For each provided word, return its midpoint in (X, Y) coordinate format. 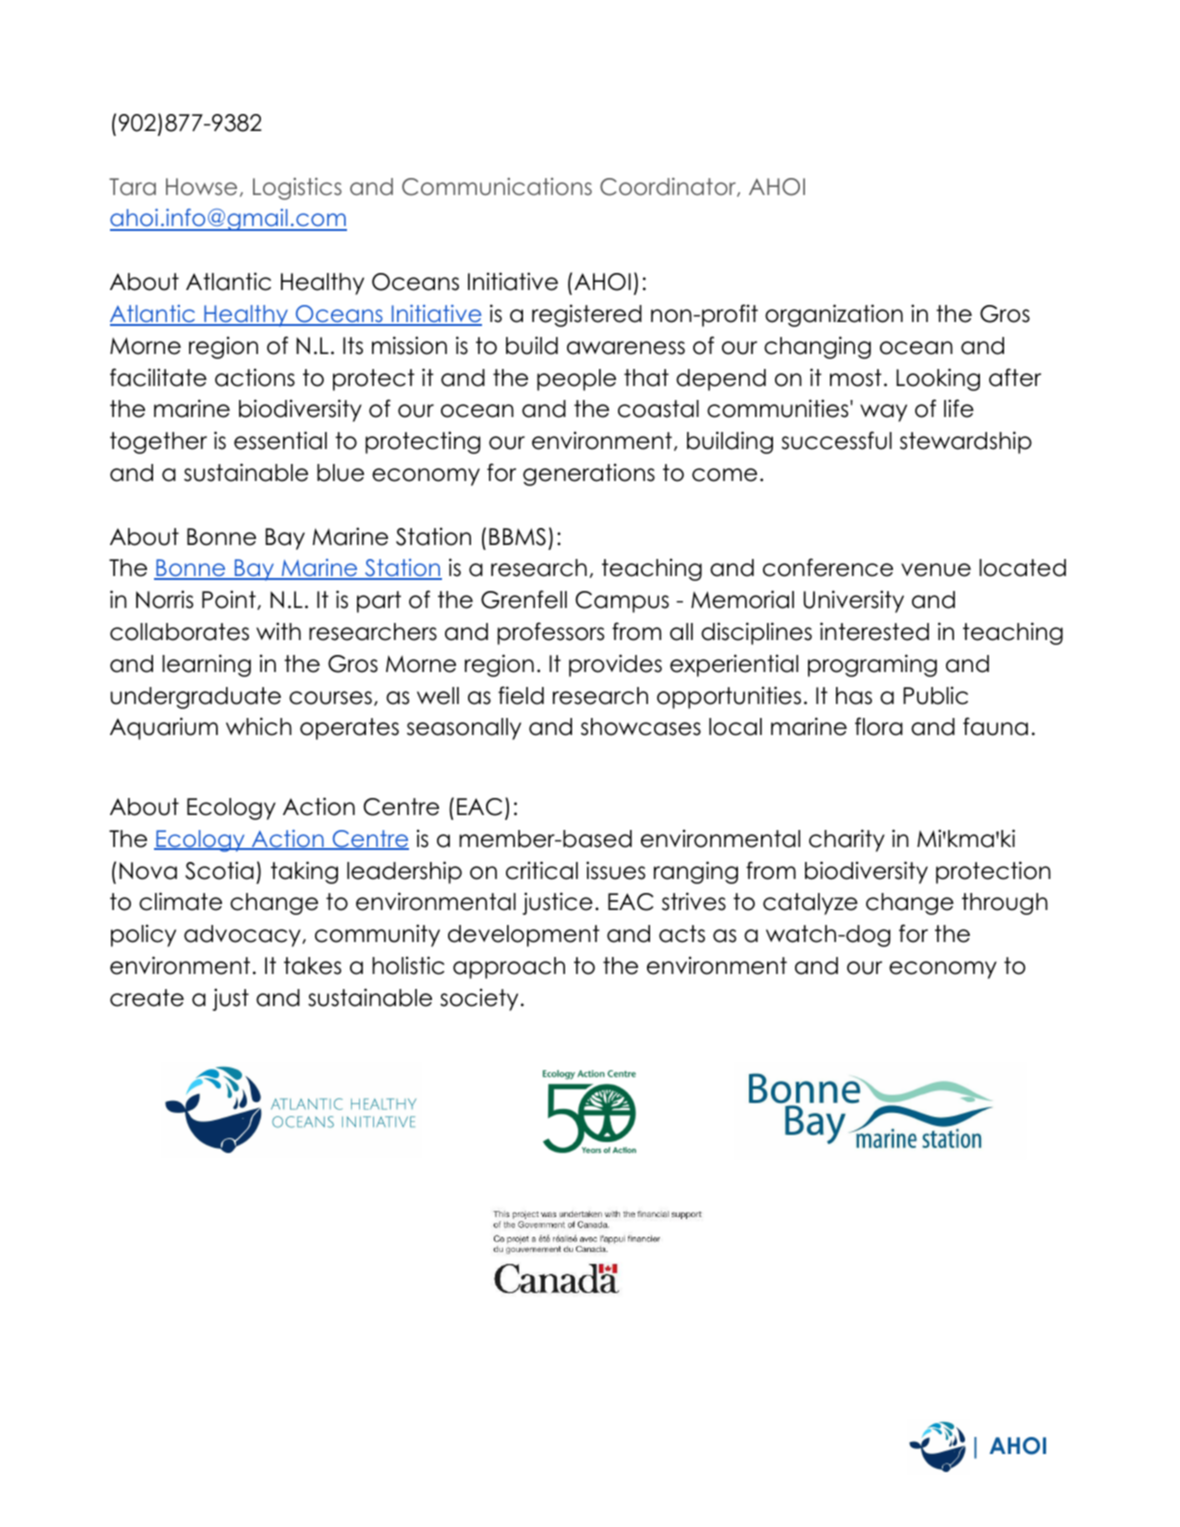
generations (589, 474)
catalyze (810, 904)
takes (312, 966)
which (259, 726)
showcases (641, 727)
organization (834, 315)
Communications (497, 187)
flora (879, 726)
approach (509, 968)
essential (280, 440)
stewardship (966, 442)
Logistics (297, 188)
